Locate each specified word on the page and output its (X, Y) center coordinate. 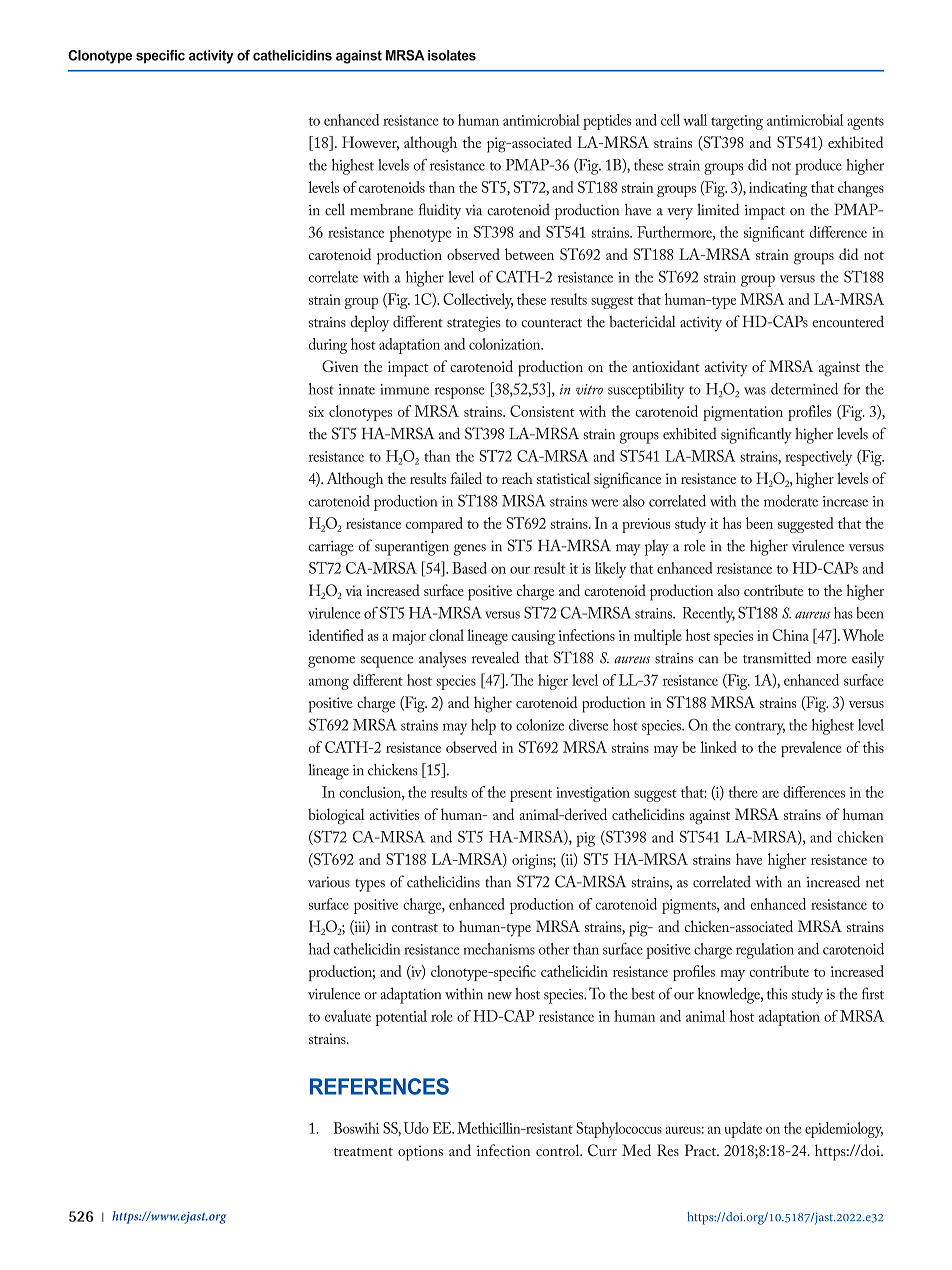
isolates (452, 55)
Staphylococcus (619, 1130)
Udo (416, 1128)
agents (865, 123)
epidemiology (844, 1130)
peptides (607, 122)
